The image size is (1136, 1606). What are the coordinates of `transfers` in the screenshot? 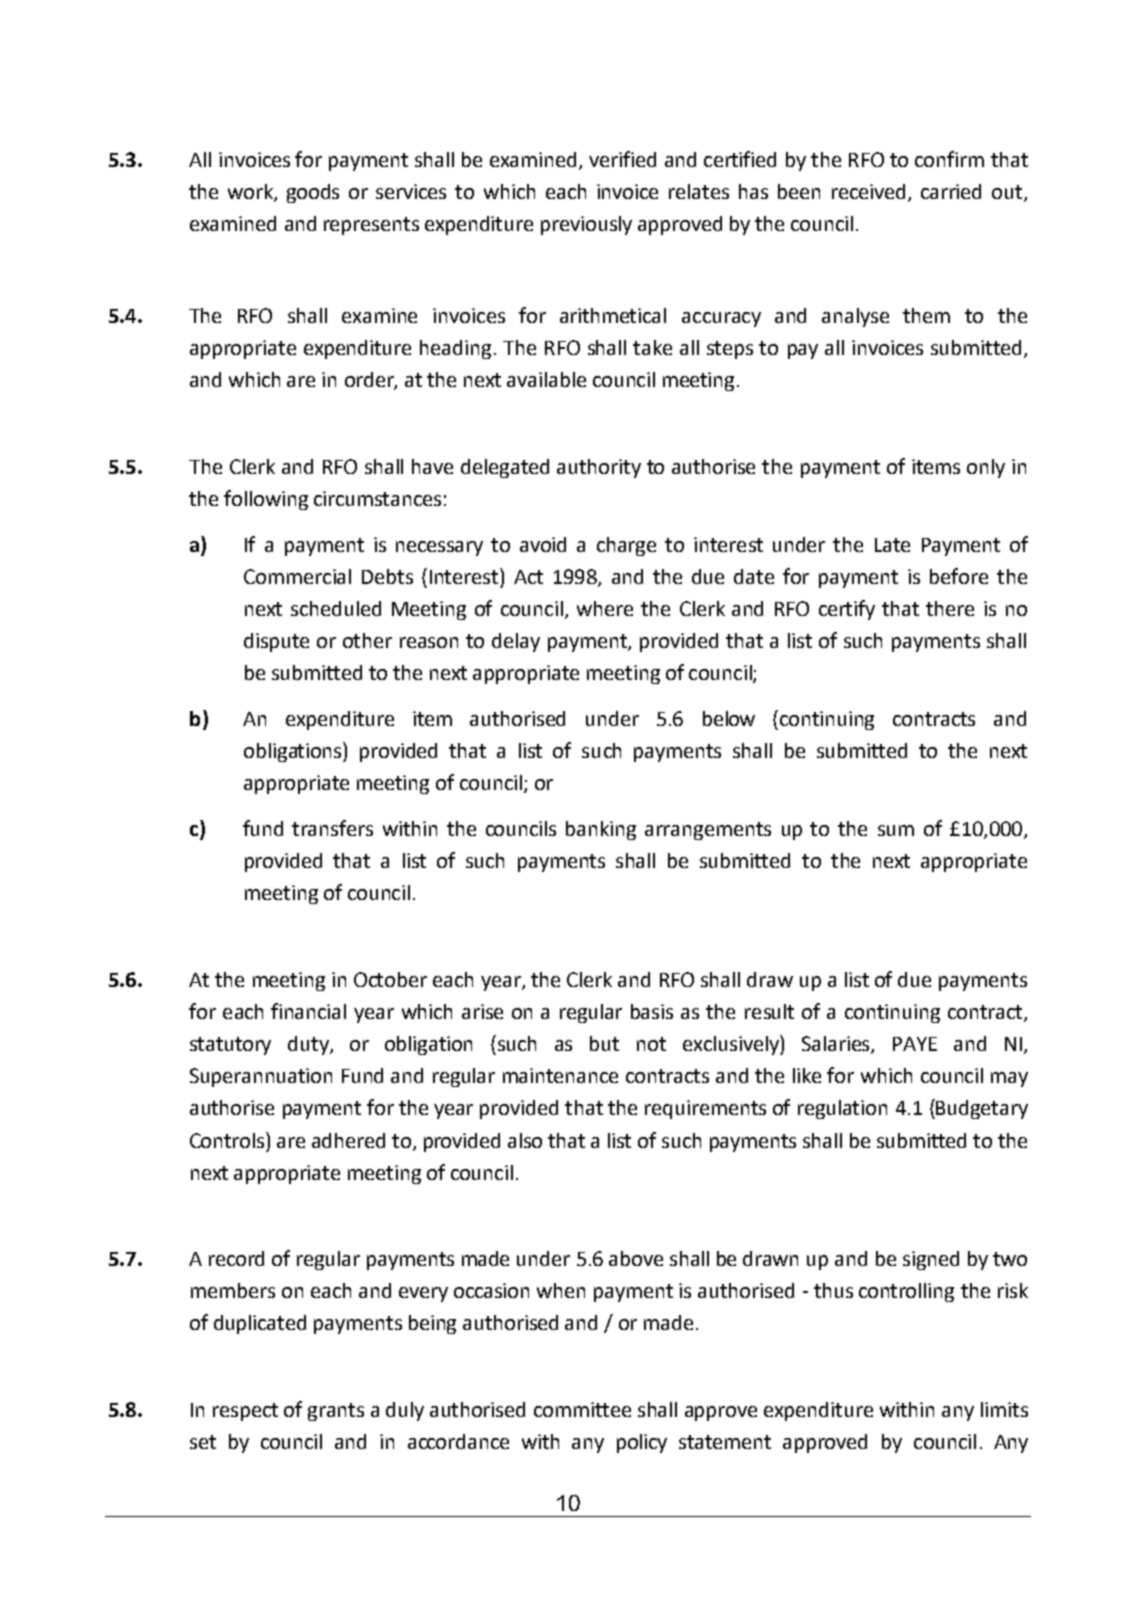 It's located at (332, 828).
